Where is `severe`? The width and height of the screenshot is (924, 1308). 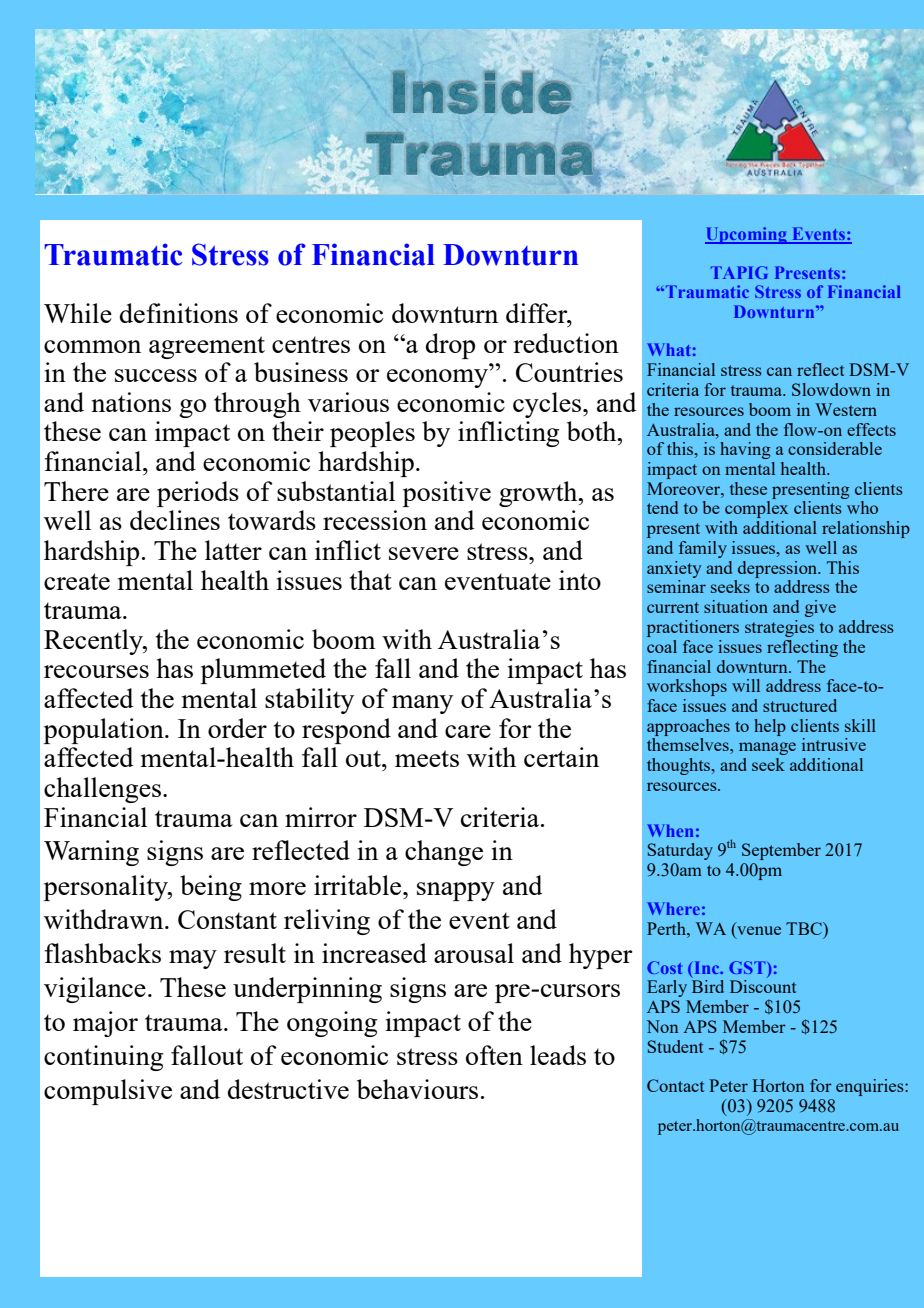
severe is located at coordinates (424, 553).
